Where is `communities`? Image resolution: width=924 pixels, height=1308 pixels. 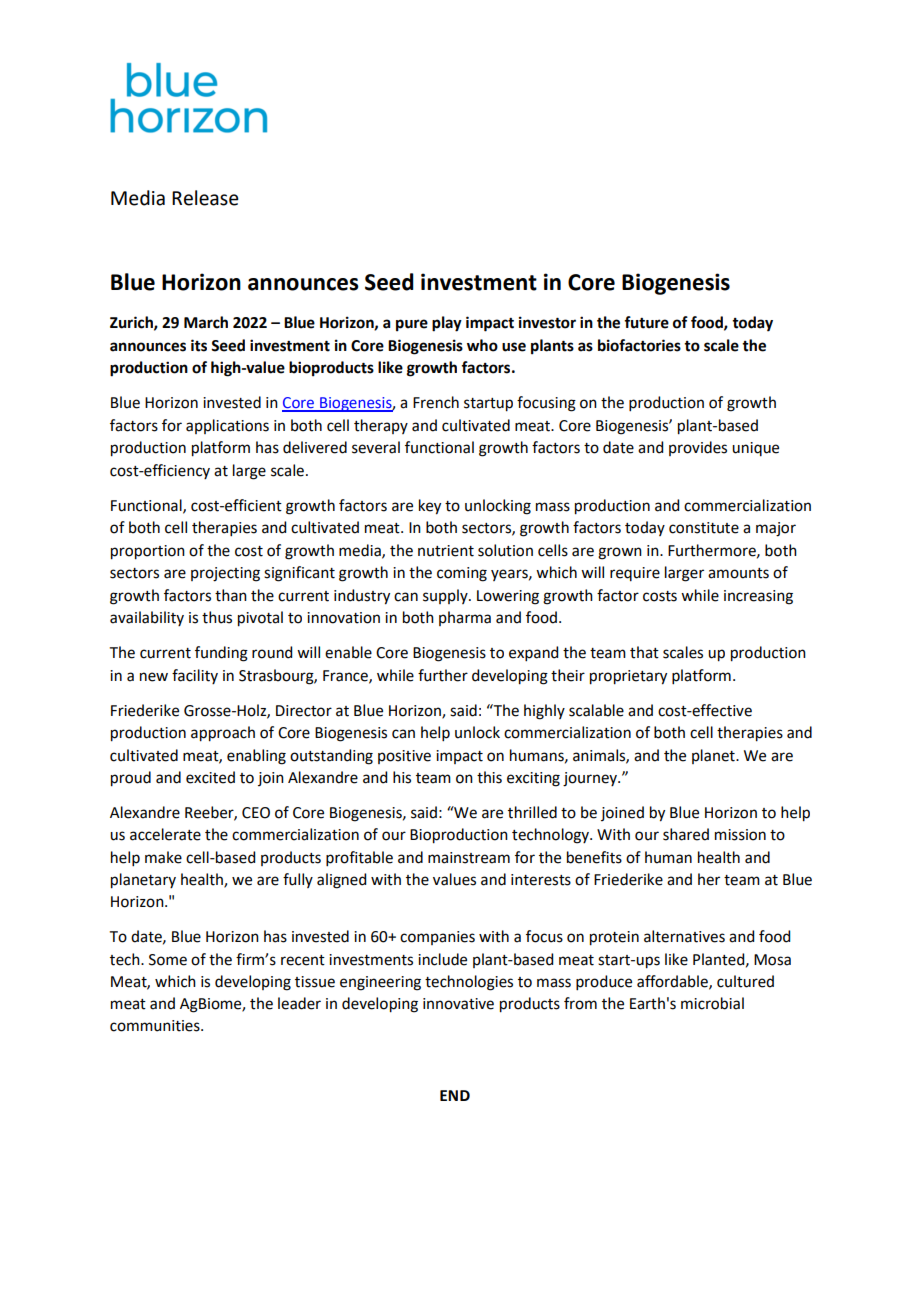 communities is located at coordinates (156, 1026).
